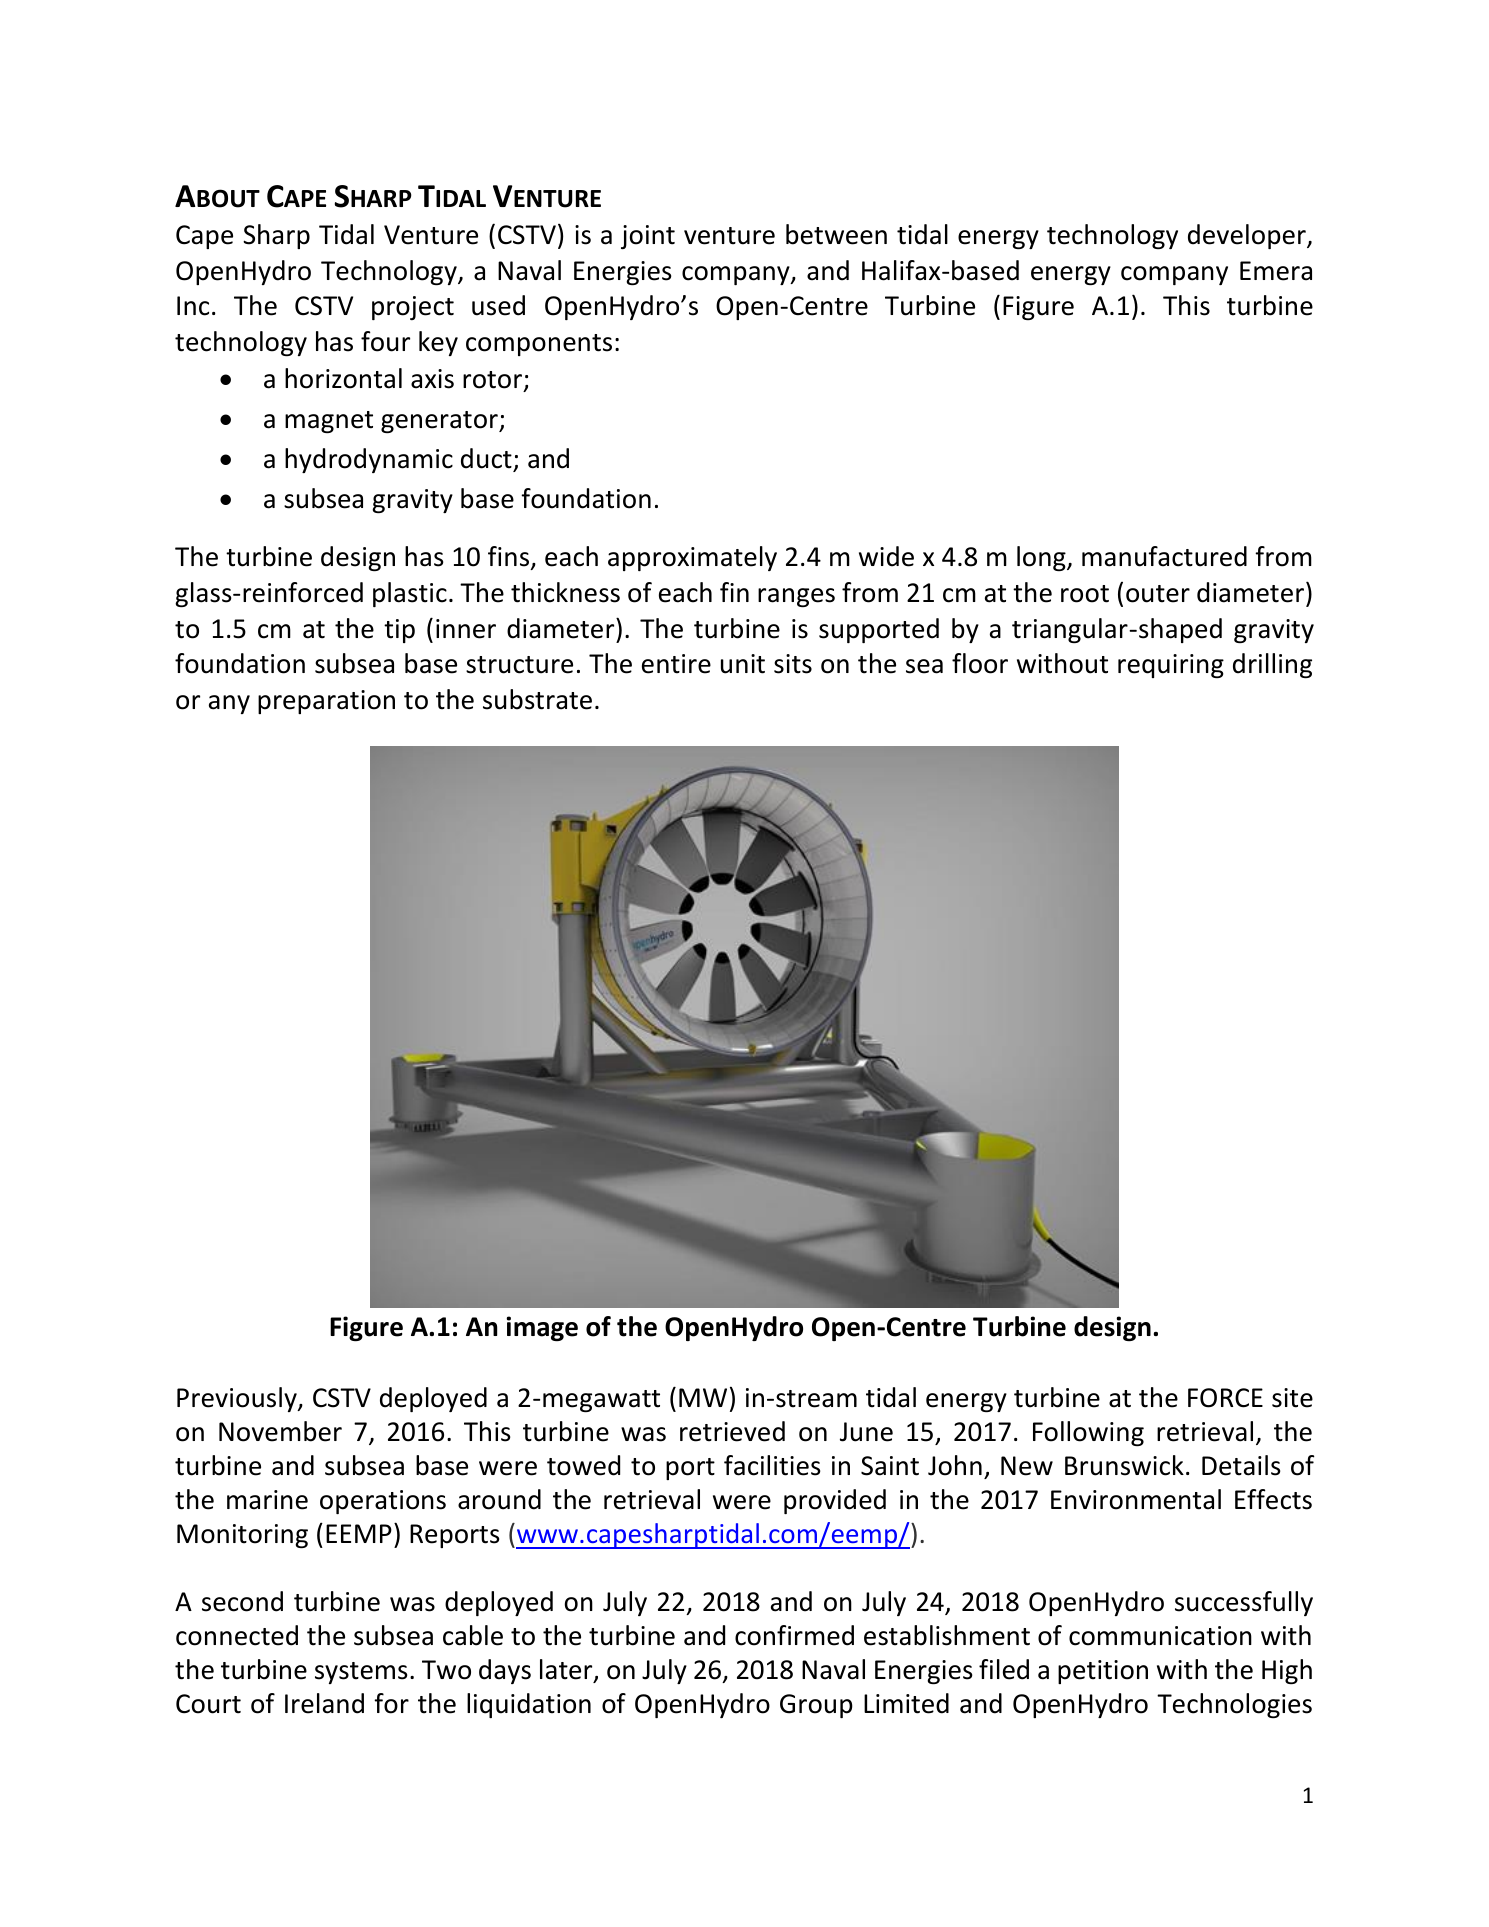 Image resolution: width=1489 pixels, height=1927 pixels. What do you see at coordinates (1160, 1636) in the document?
I see `communication` at bounding box center [1160, 1636].
